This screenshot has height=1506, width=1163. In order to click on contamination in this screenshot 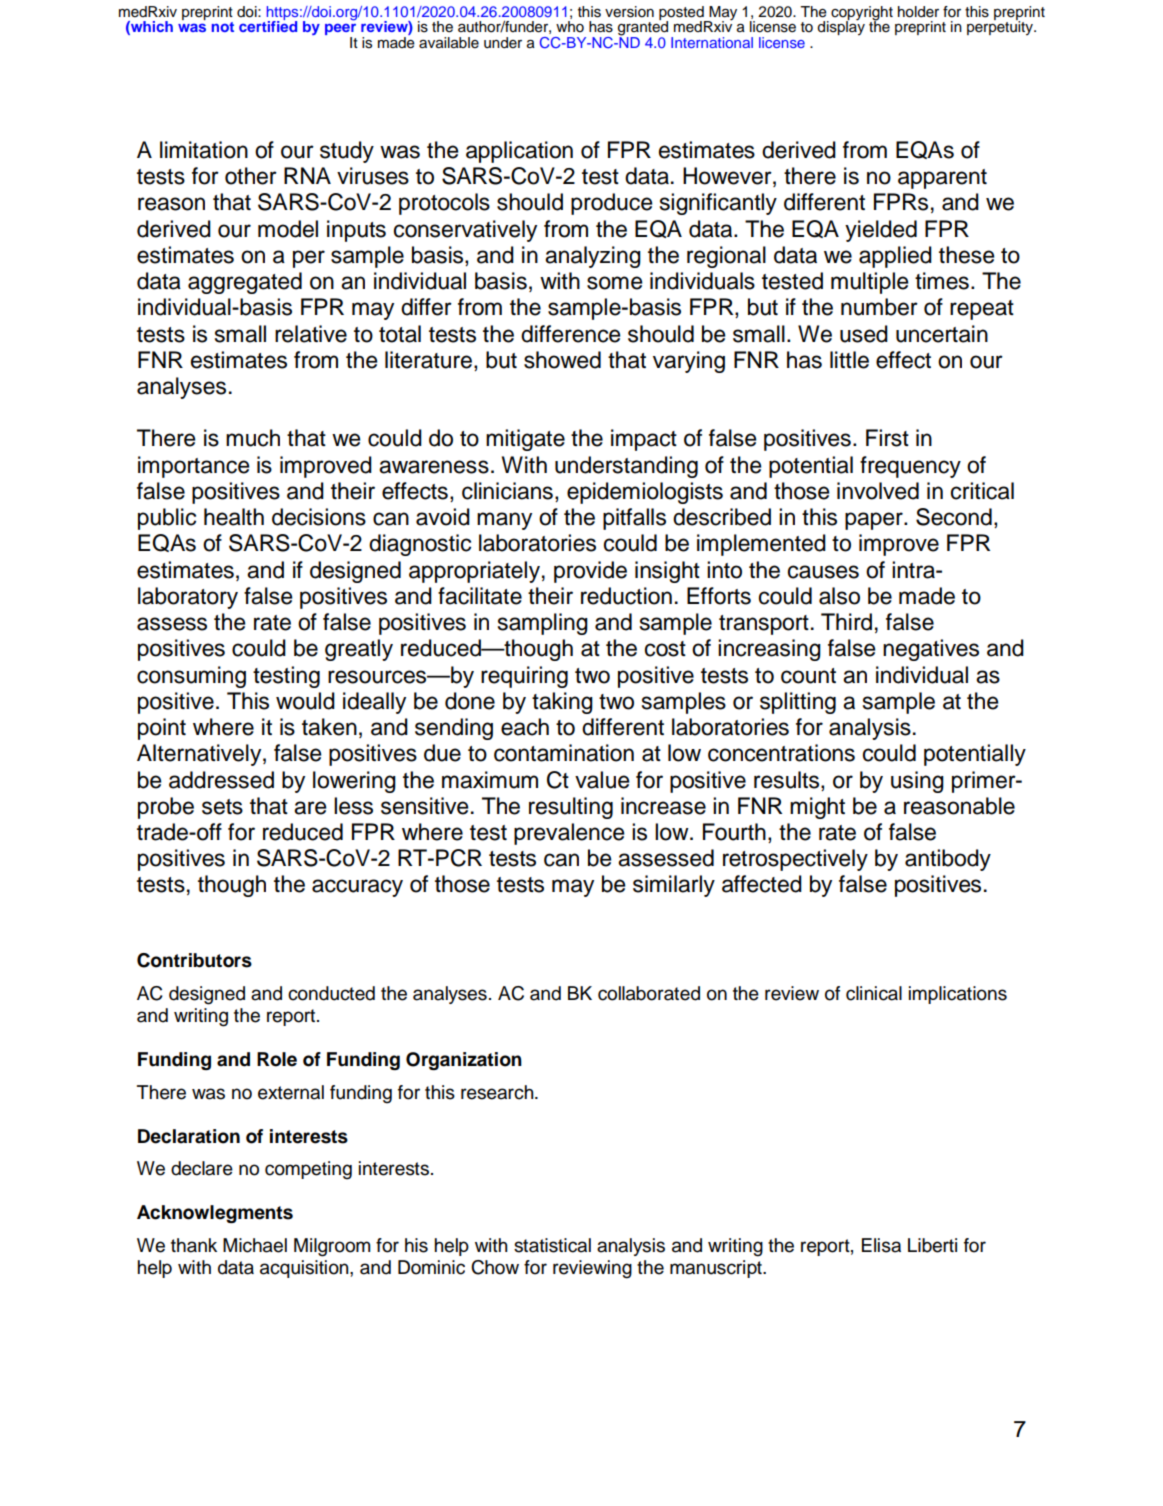, I will do `click(564, 753)`.
